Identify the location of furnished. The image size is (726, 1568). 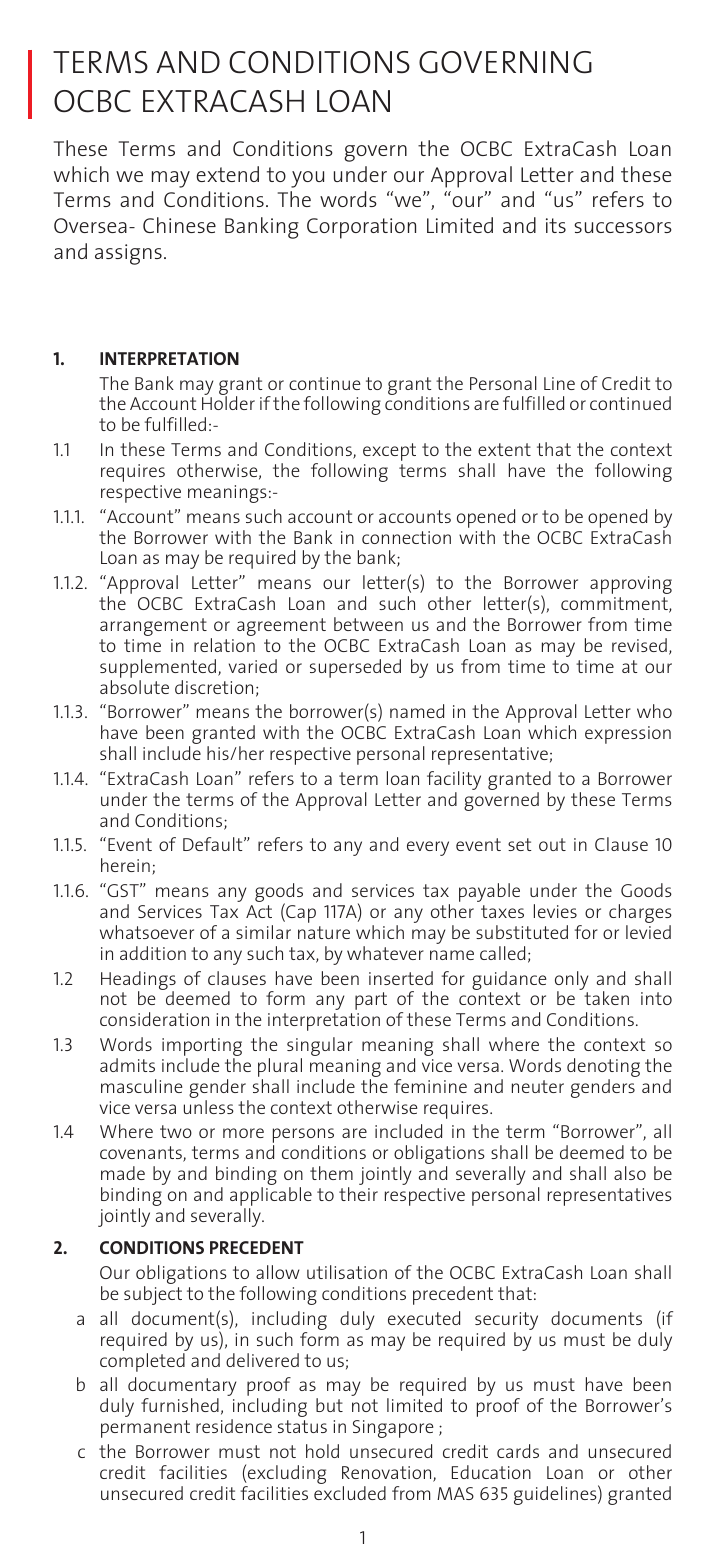
(180, 1405).
